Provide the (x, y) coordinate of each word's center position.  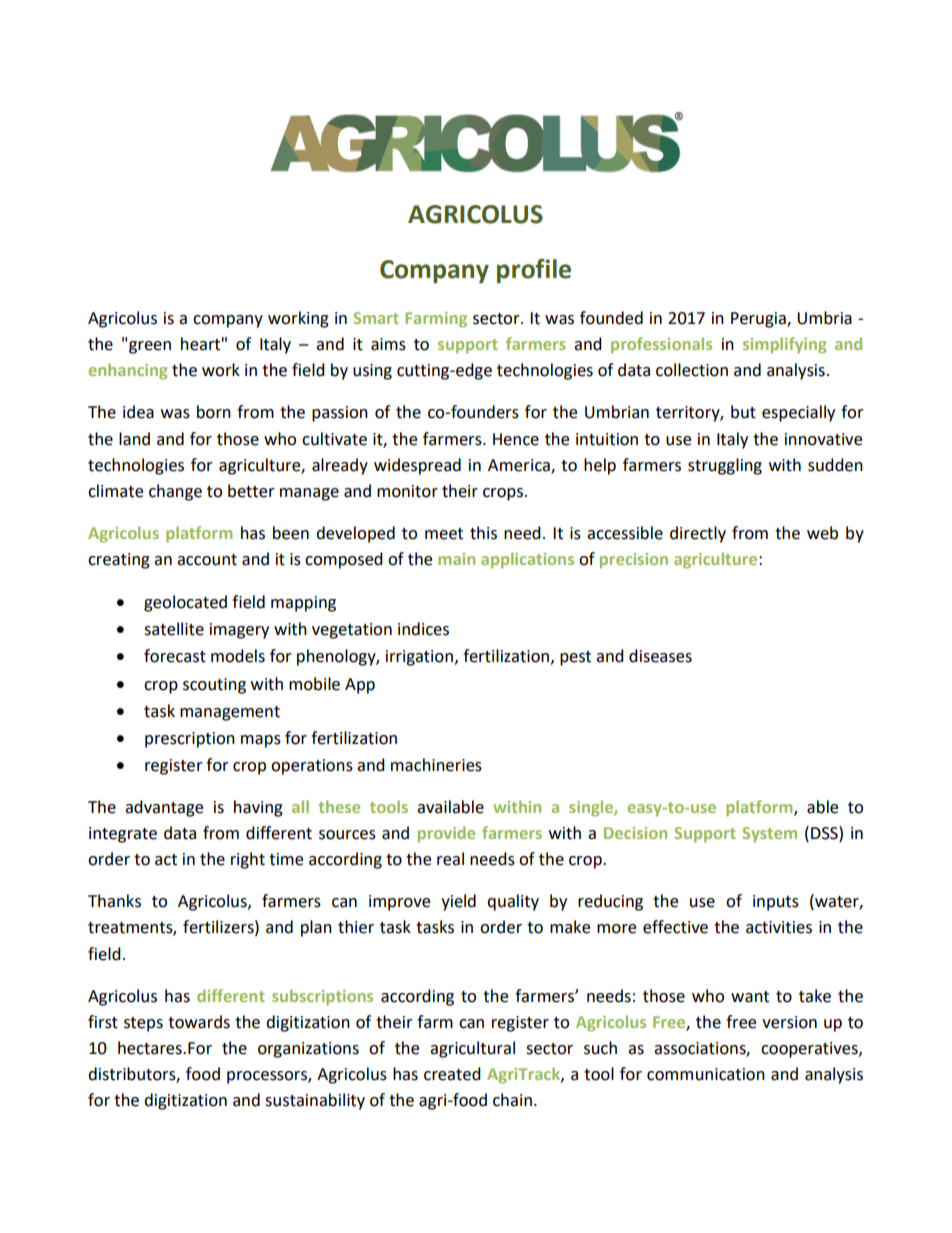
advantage (164, 808)
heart (200, 344)
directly (698, 534)
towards (199, 1022)
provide (446, 834)
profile (534, 271)
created (452, 1074)
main (456, 559)
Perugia (759, 320)
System (769, 835)
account (207, 560)
